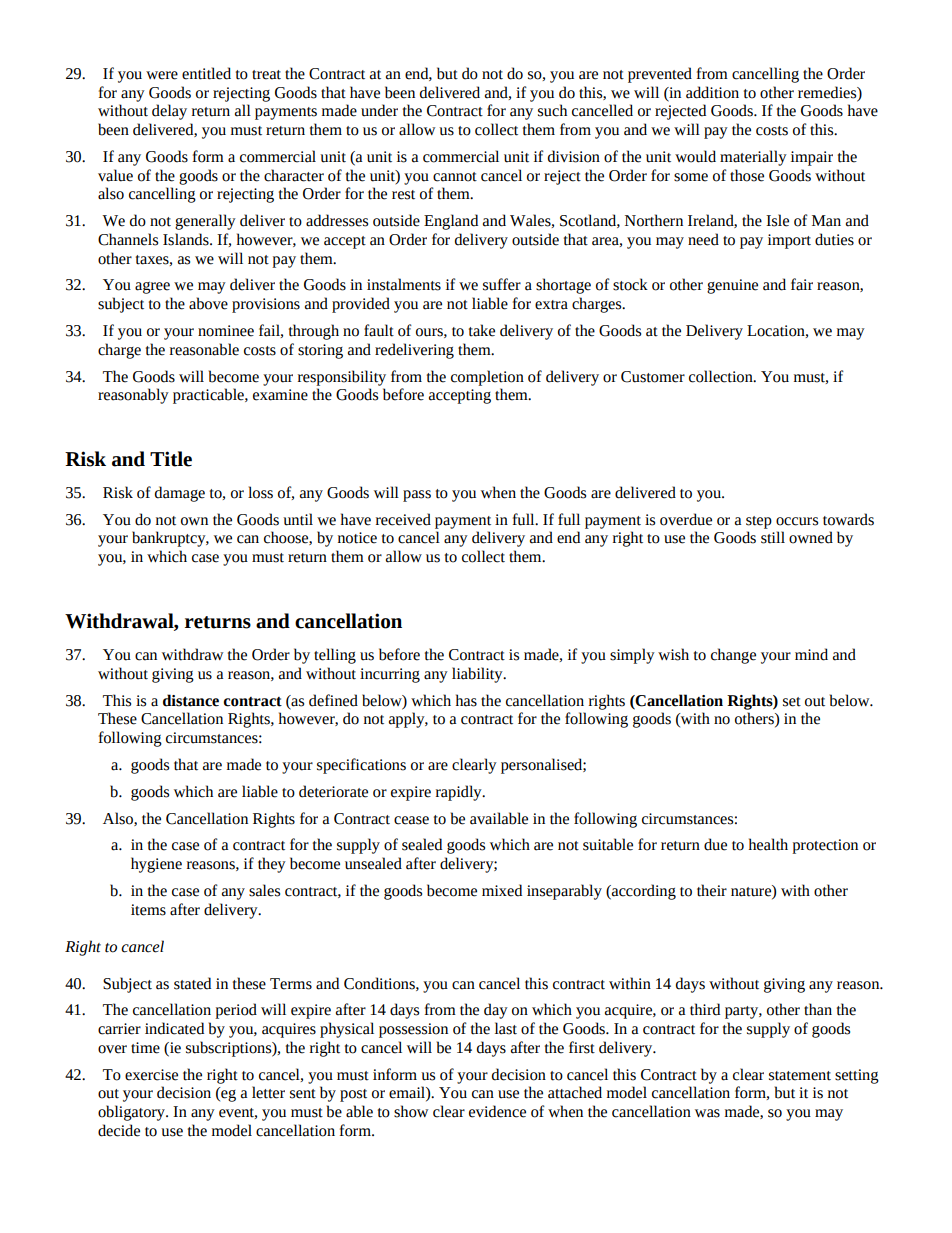 The height and width of the screenshot is (1233, 952). I want to click on exercise, so click(151, 1075).
